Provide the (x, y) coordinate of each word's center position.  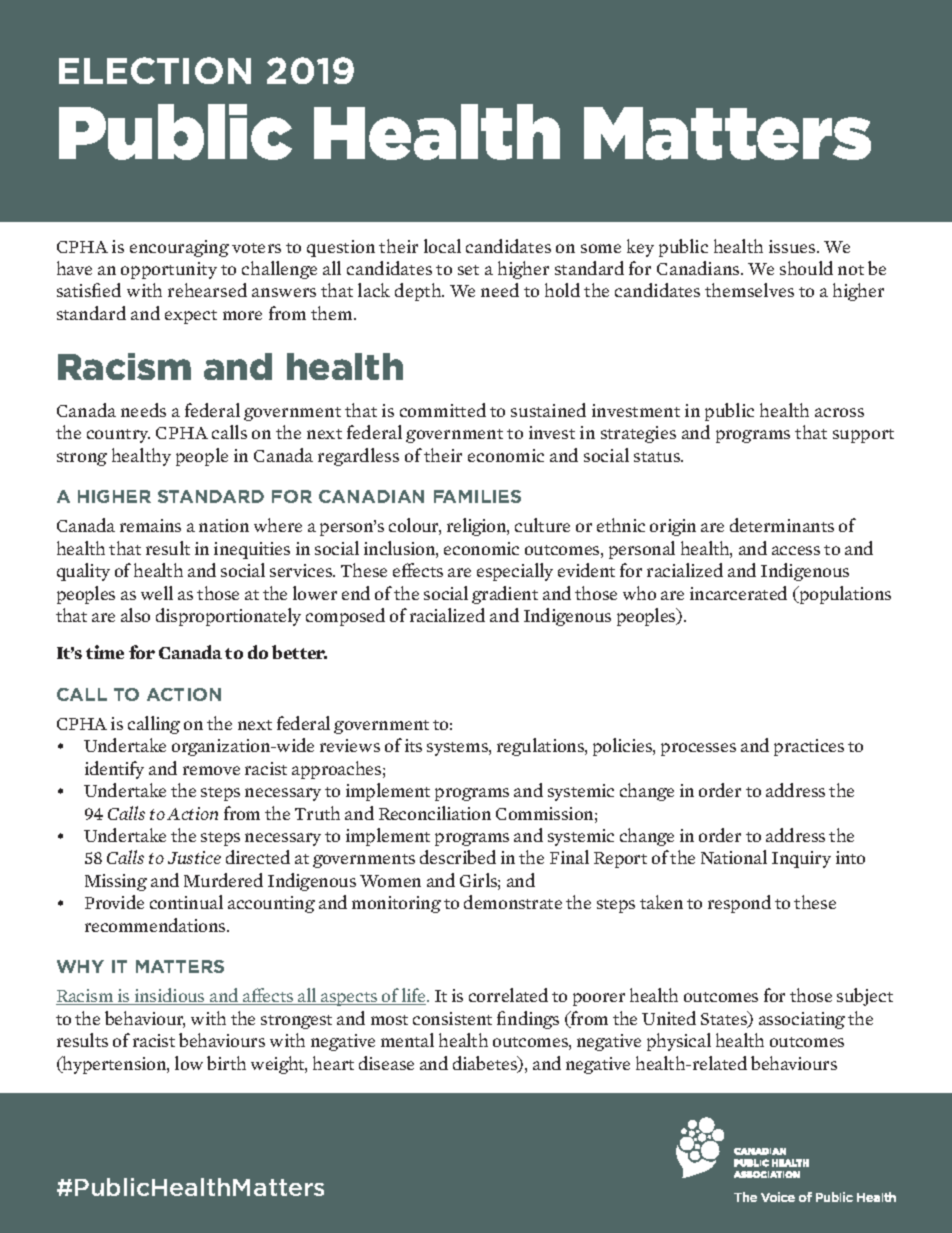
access (796, 550)
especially (515, 572)
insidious (170, 996)
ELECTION (155, 70)
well (157, 593)
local (442, 246)
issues (793, 246)
